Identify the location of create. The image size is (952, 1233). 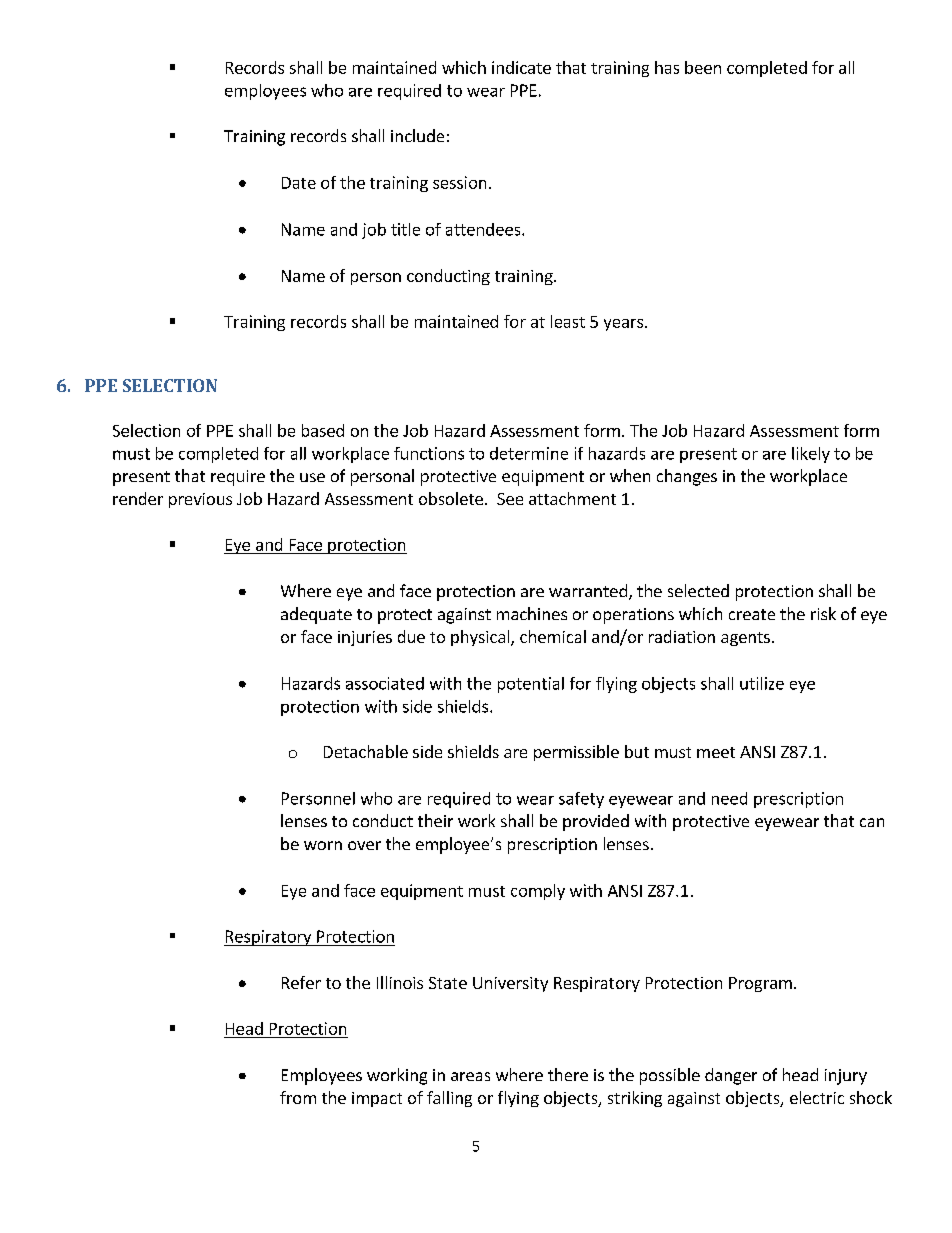
(752, 614).
